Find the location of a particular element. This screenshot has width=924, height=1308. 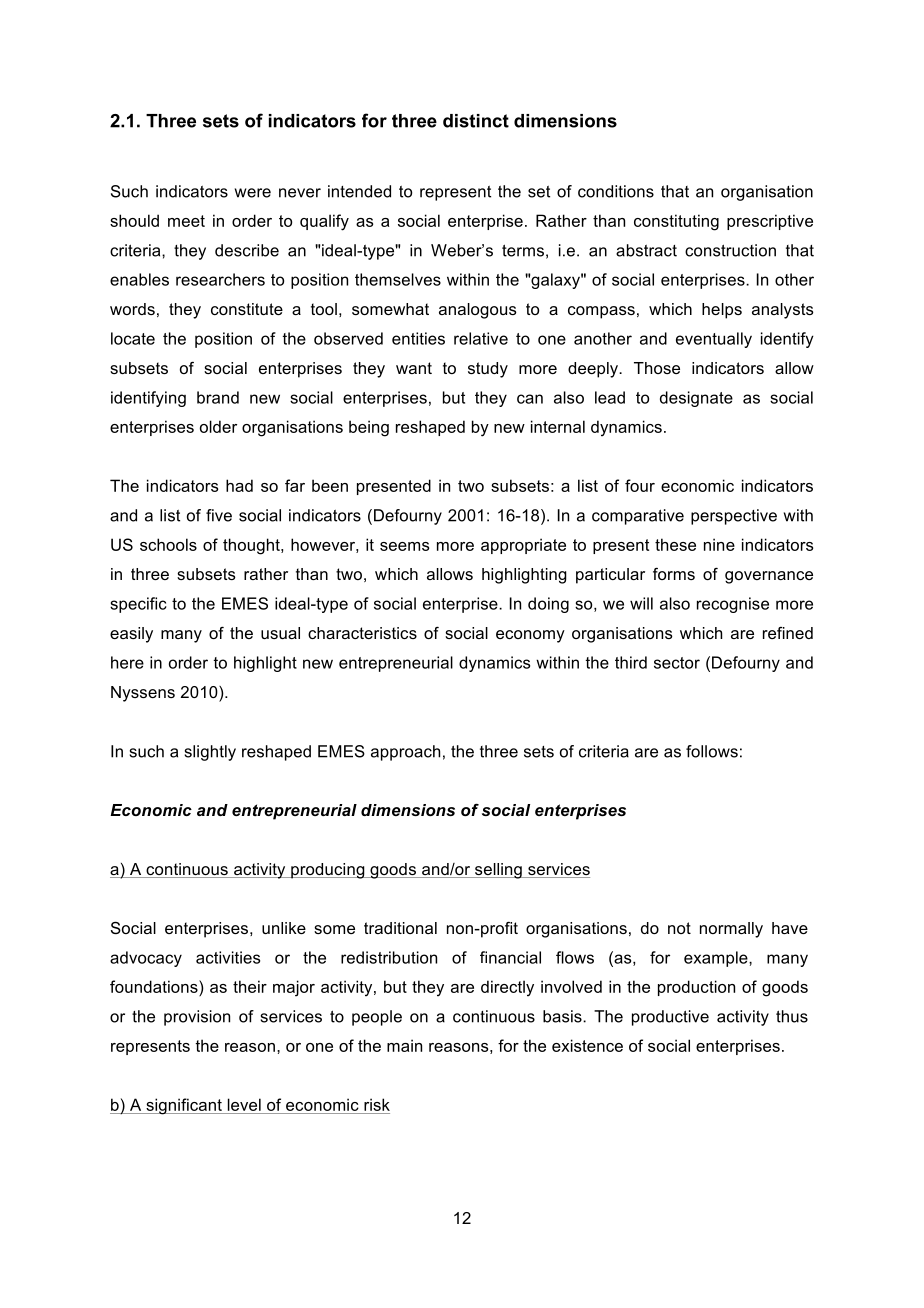

brand is located at coordinates (218, 397).
